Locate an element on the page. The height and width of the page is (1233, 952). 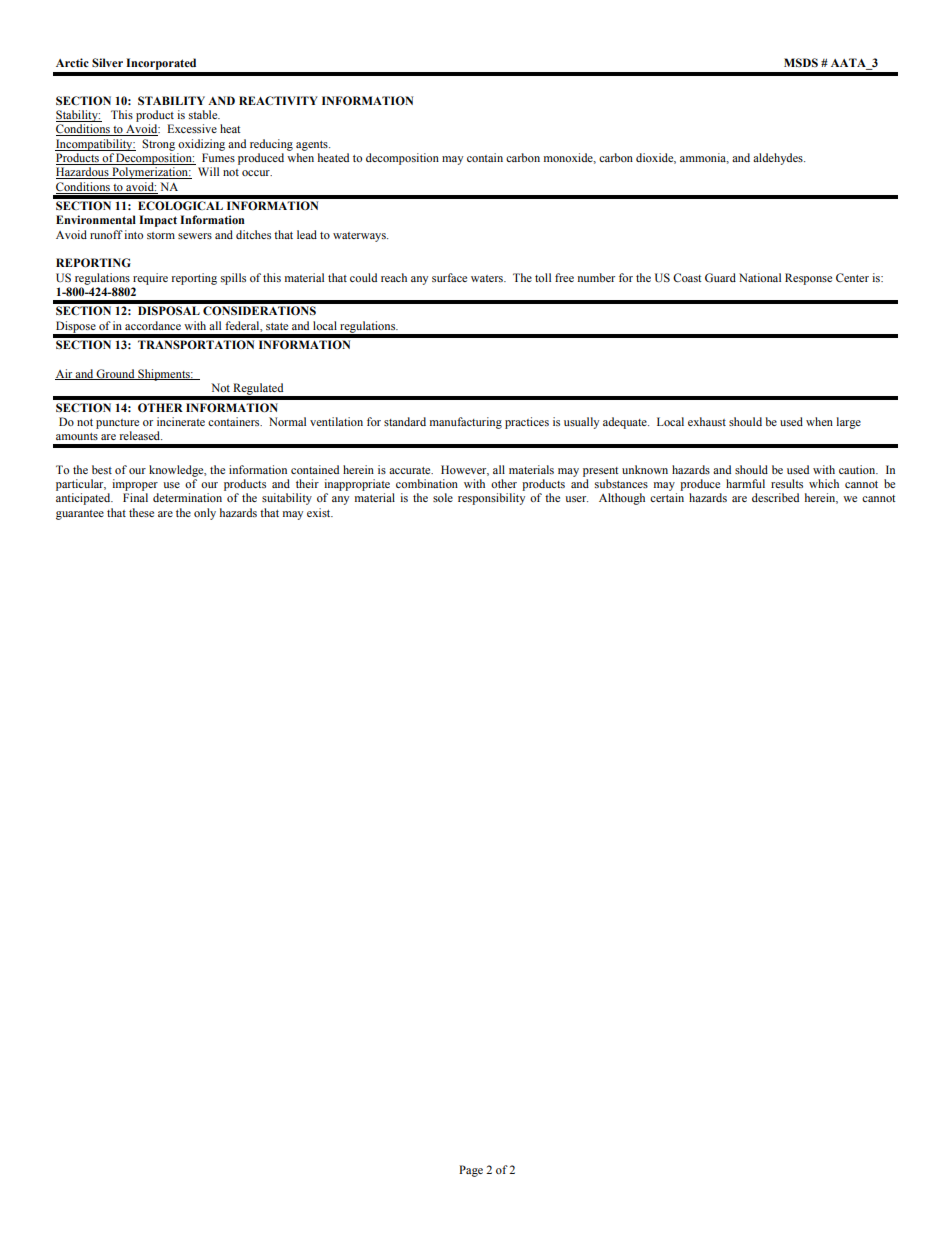
only is located at coordinates (205, 514).
